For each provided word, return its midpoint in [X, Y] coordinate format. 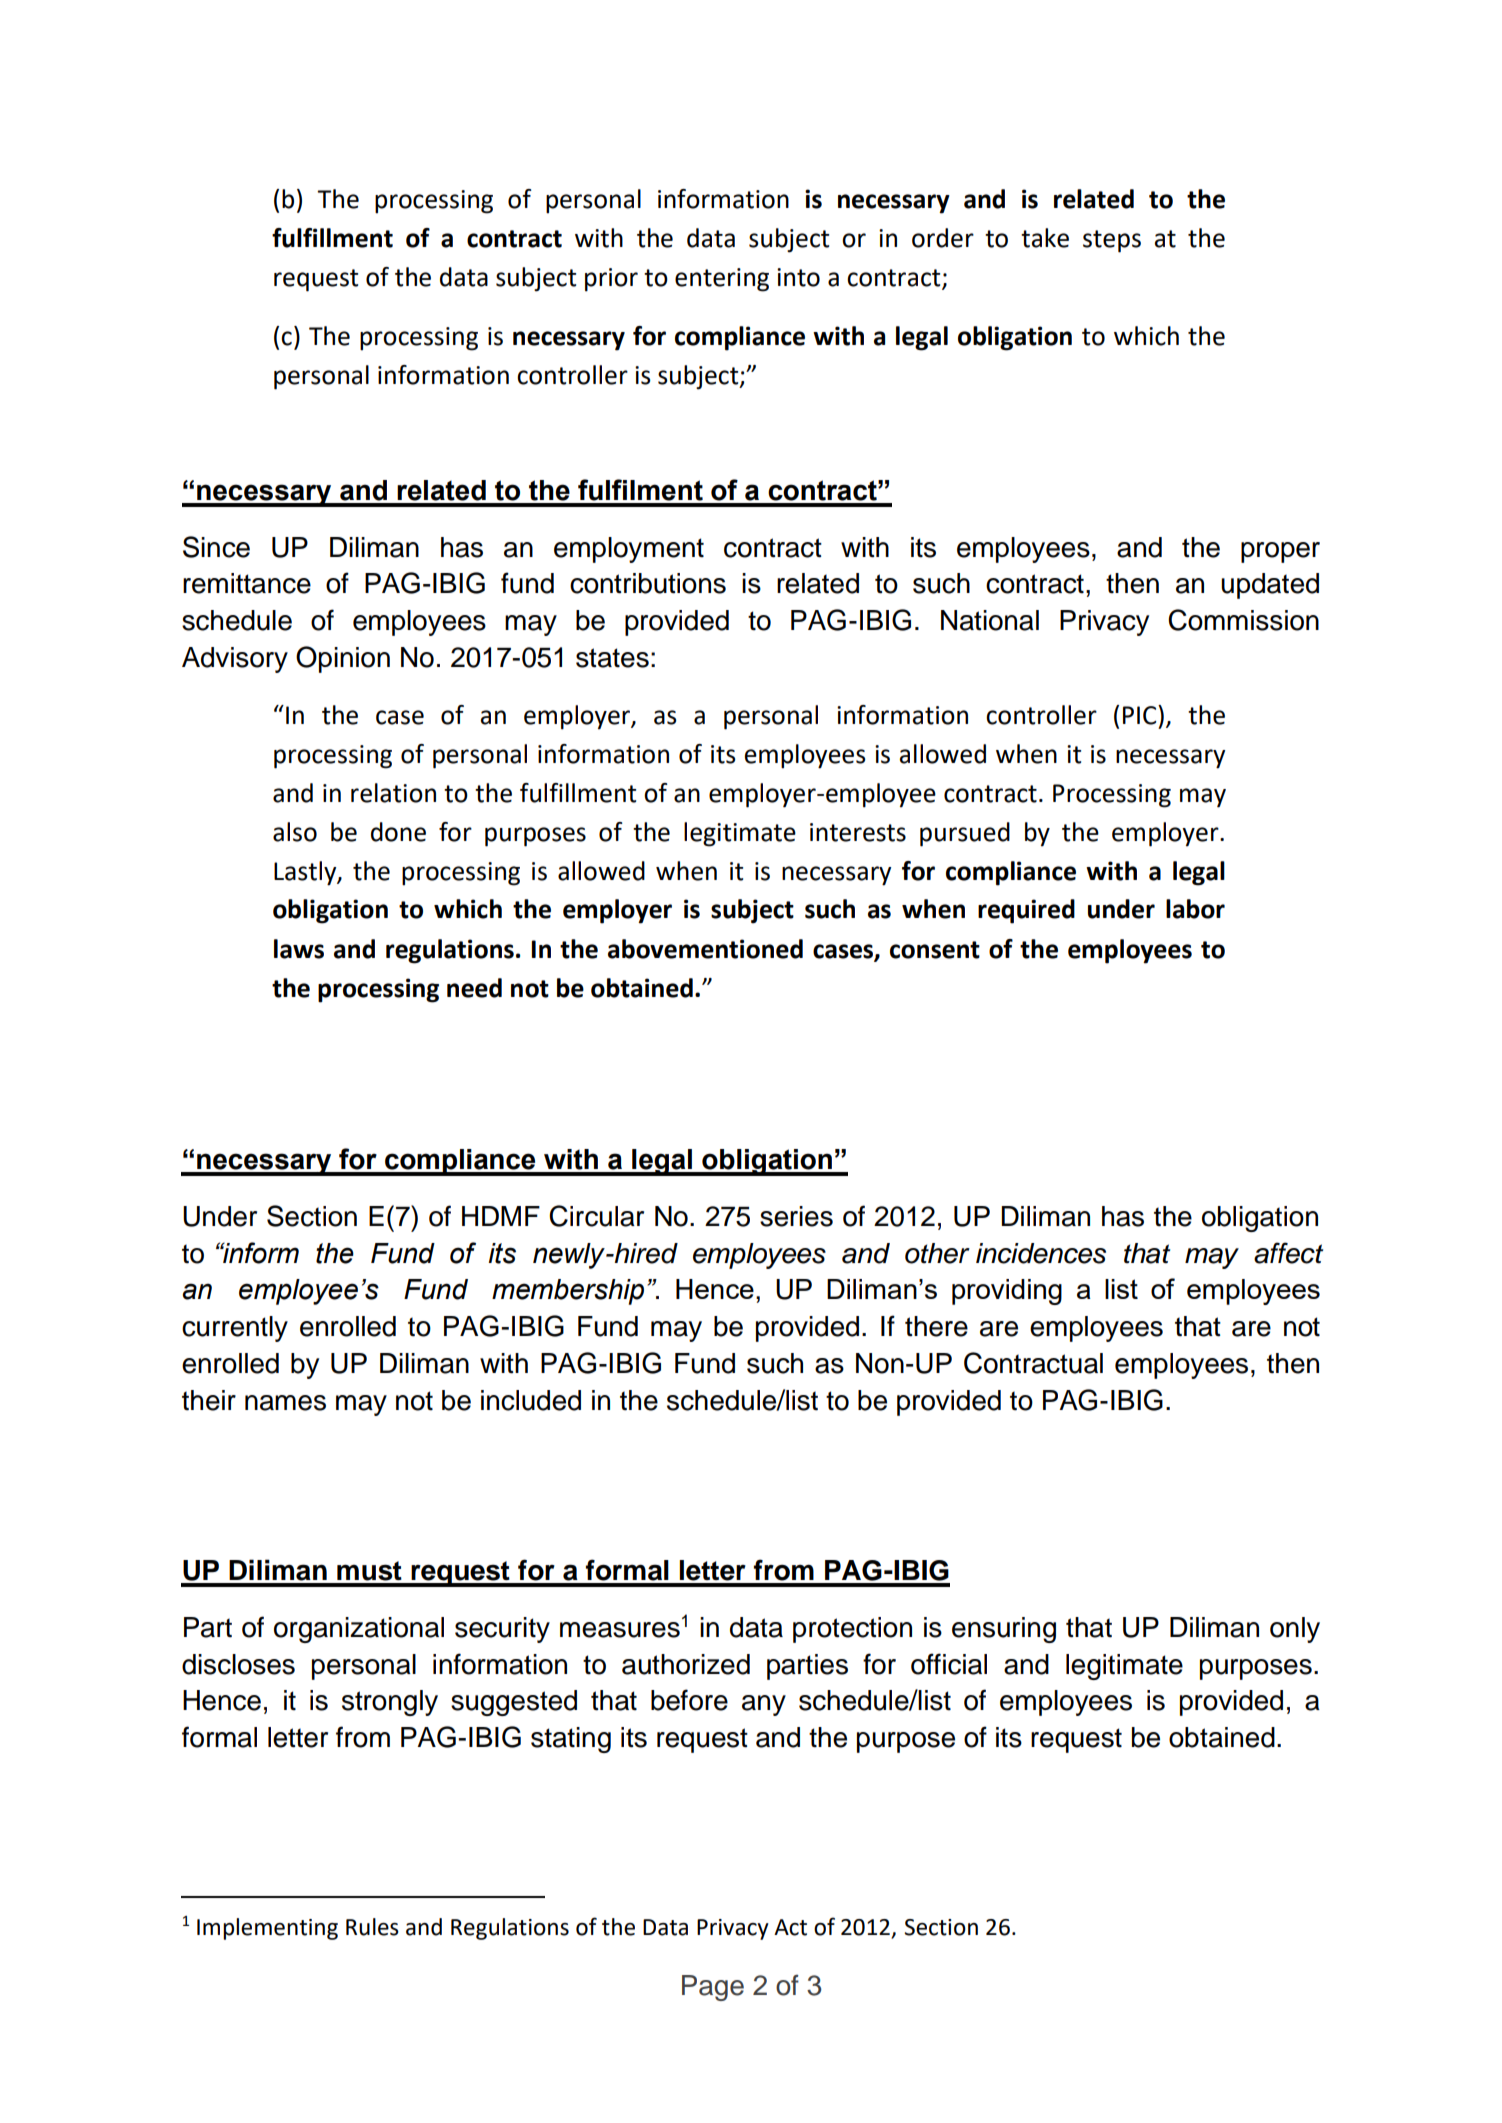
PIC [1141, 715]
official [949, 1664]
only [1295, 1630]
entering [722, 280]
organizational [359, 1630]
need [474, 988]
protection [852, 1630]
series [796, 1216]
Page [713, 1988]
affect [1288, 1253]
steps [1112, 241]
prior [611, 280]
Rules [372, 1927]
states [612, 658]
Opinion [343, 659]
